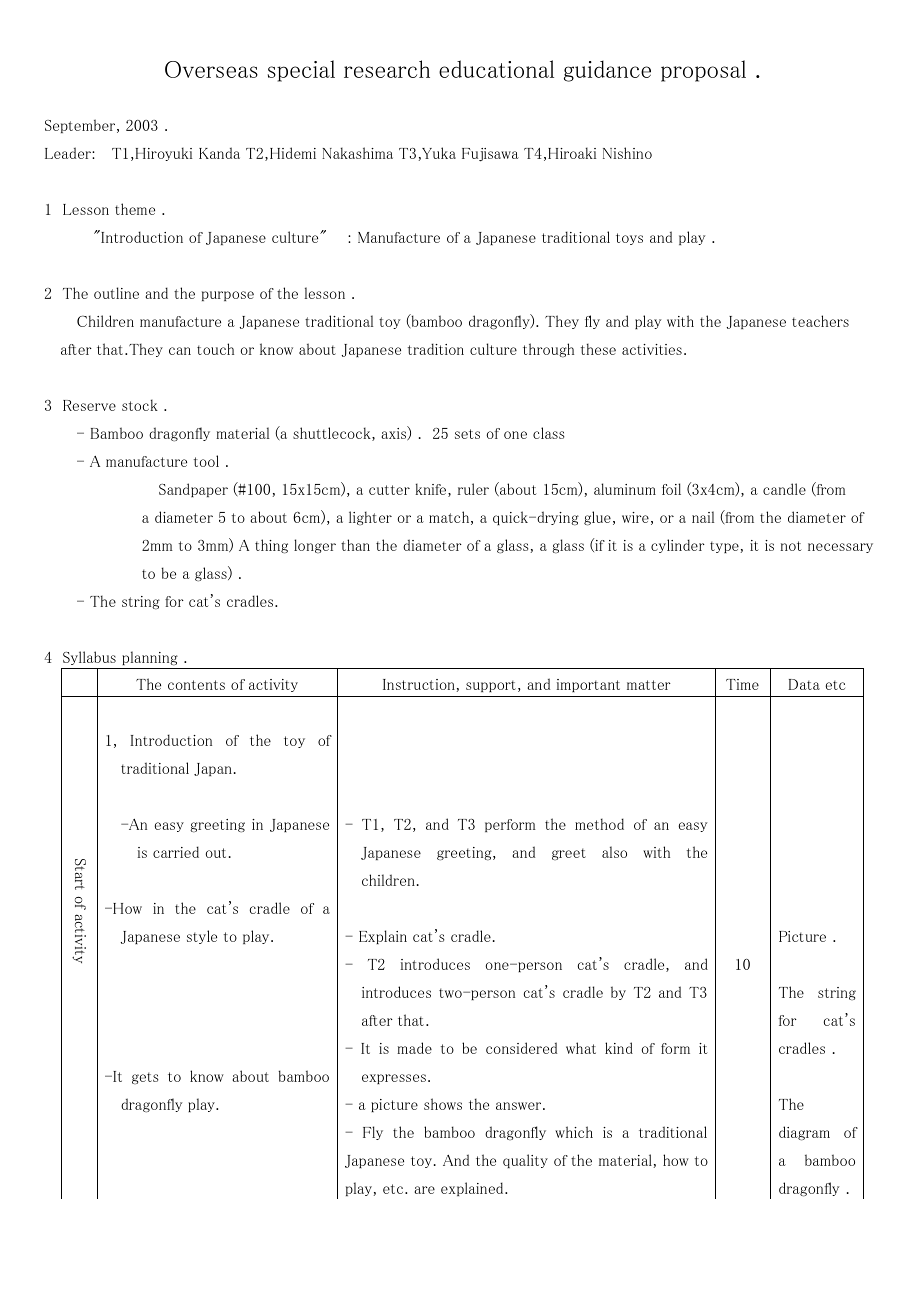 This screenshot has width=924, height=1308. Describe the element at coordinates (496, 69) in the screenshot. I see `educational` at that location.
